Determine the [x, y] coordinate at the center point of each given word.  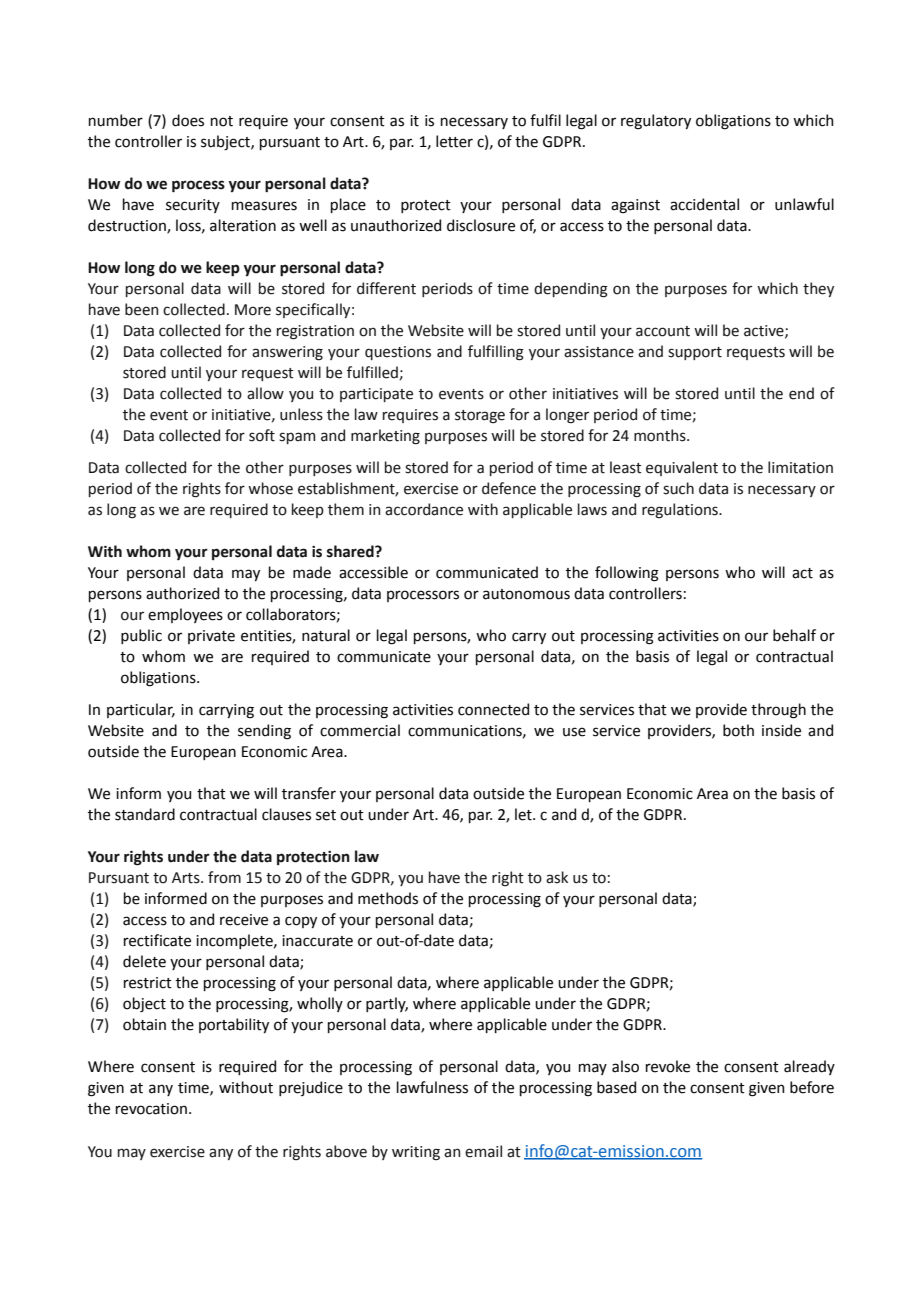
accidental [704, 204]
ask [557, 877]
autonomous [526, 594]
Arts [187, 878]
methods [388, 898]
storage [480, 417]
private [211, 637]
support [695, 353]
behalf [794, 635]
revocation [151, 1109]
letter [454, 141]
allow [265, 393]
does [188, 120]
